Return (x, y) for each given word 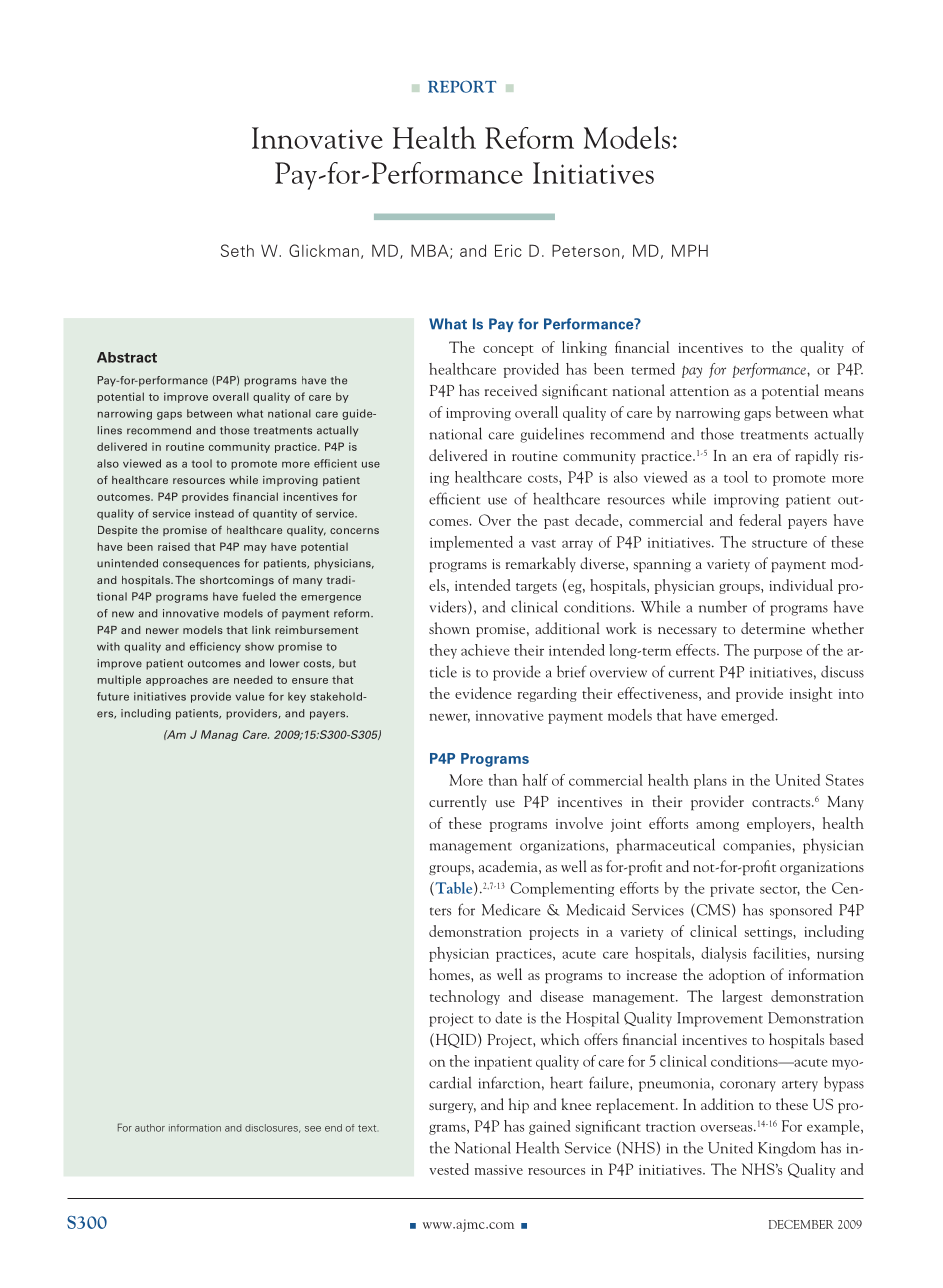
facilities (780, 953)
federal (760, 520)
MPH (690, 250)
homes (450, 974)
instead (214, 513)
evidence (483, 693)
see (313, 1129)
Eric (508, 250)
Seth (237, 250)
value (249, 696)
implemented (471, 543)
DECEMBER (801, 1224)
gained (549, 1127)
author (150, 1128)
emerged (749, 716)
